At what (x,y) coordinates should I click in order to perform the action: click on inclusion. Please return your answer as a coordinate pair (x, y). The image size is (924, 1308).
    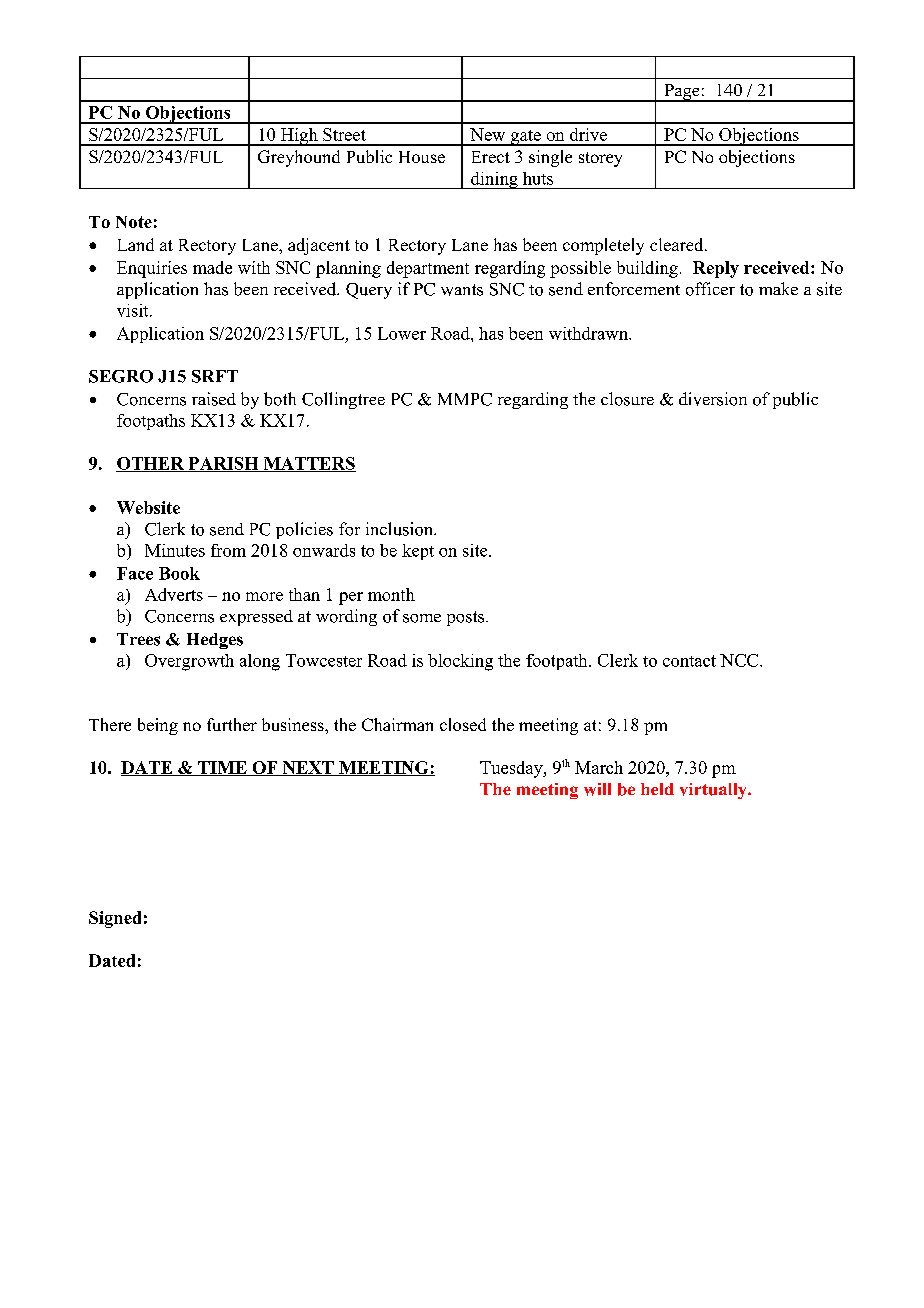
    Looking at the image, I should click on (400, 529).
